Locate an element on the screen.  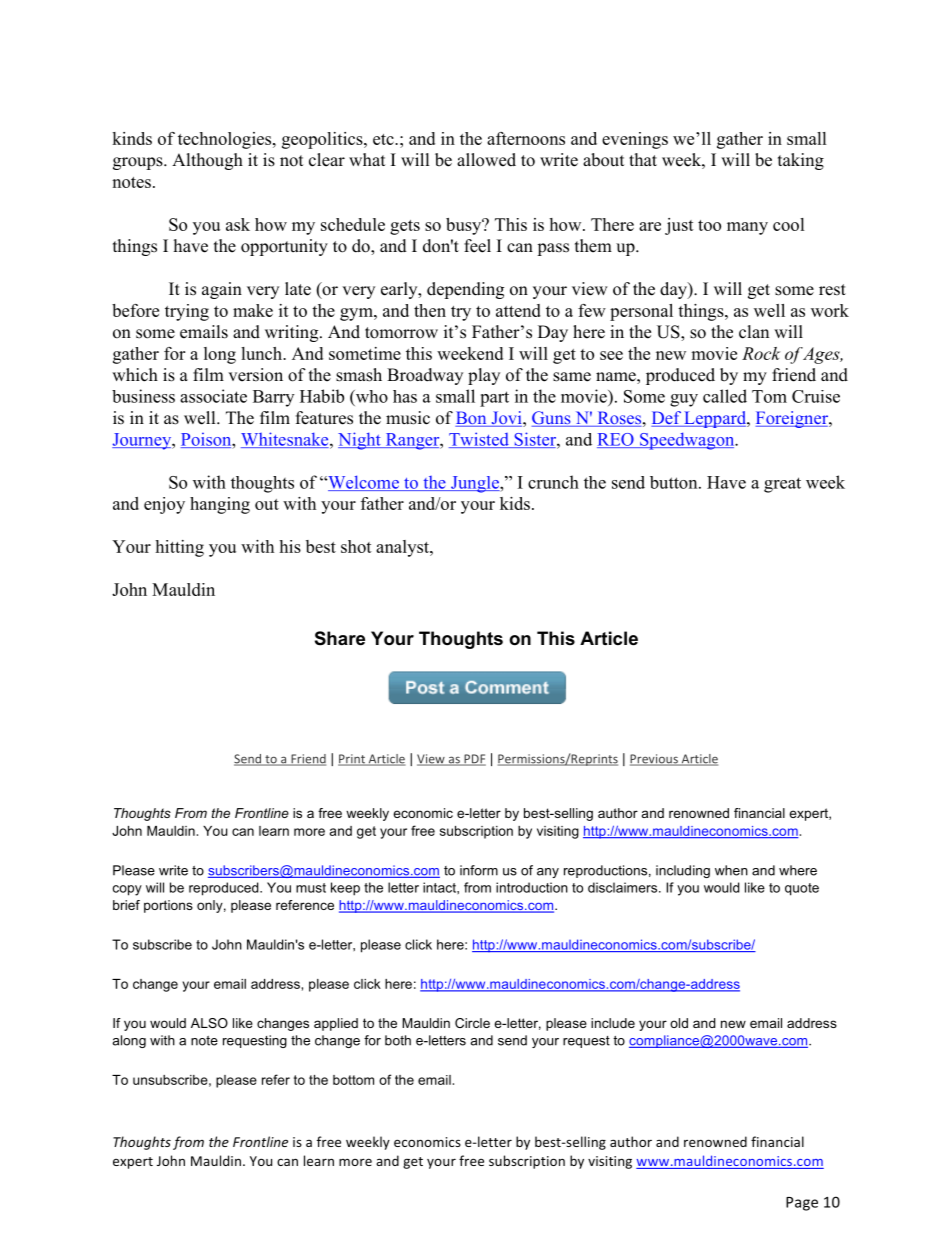
allowed is located at coordinates (486, 160).
